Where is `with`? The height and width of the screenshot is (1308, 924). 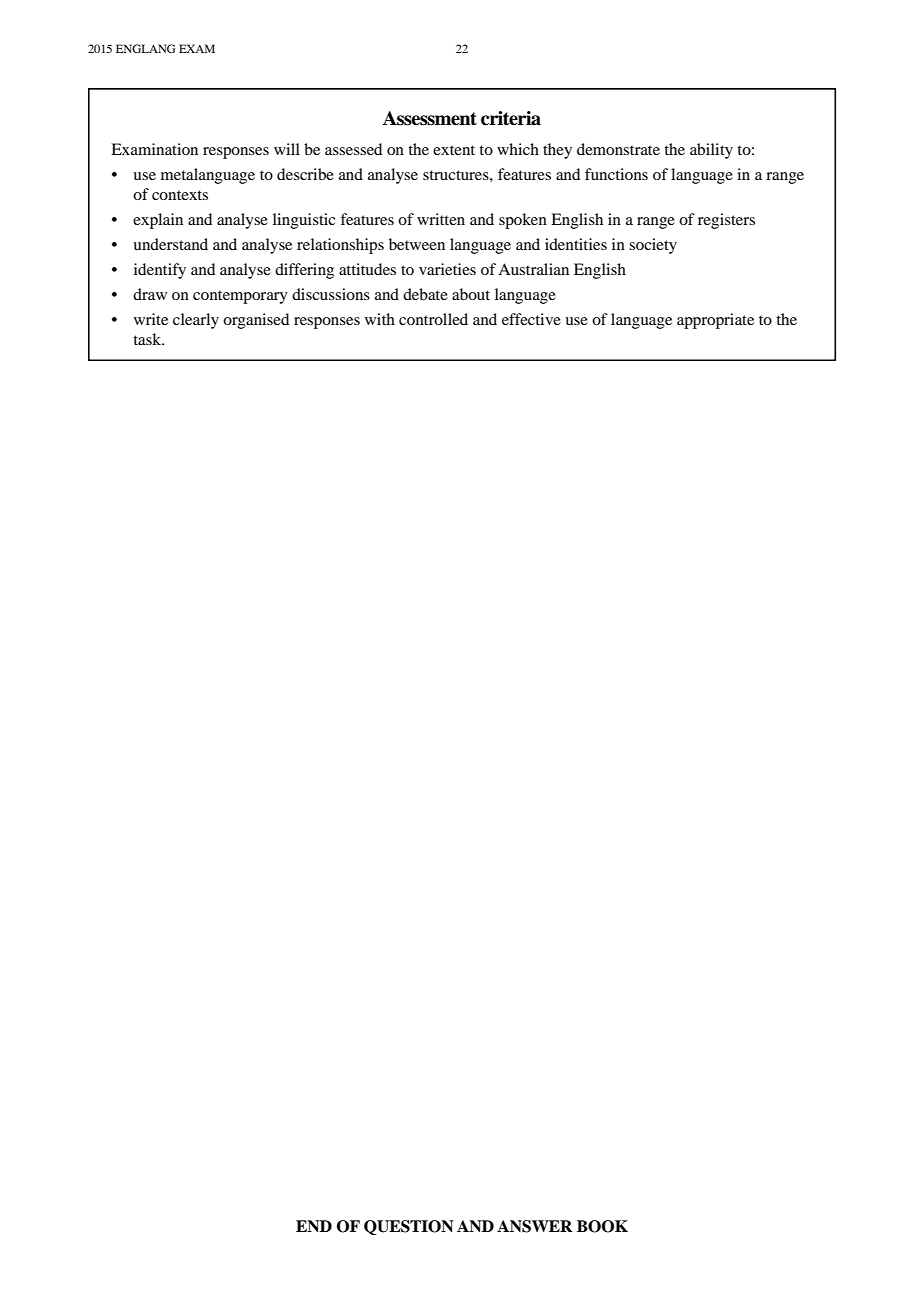 with is located at coordinates (380, 319).
